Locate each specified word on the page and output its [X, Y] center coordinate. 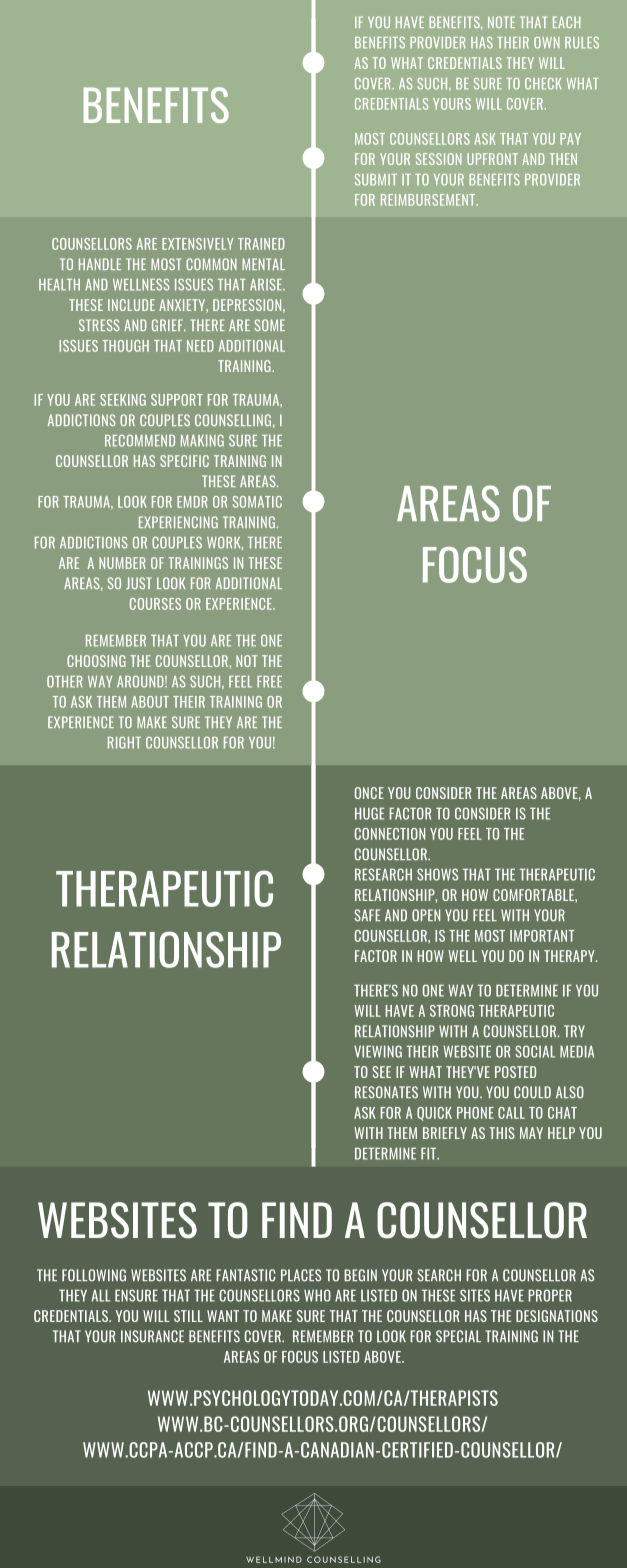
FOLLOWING [94, 1275]
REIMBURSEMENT [429, 200]
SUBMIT [376, 180]
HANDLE [100, 264]
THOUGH [125, 346]
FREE [269, 682]
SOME [270, 325]
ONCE [369, 793]
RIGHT [124, 743]
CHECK [543, 84]
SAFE [367, 915]
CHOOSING [96, 661]
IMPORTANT [542, 936]
